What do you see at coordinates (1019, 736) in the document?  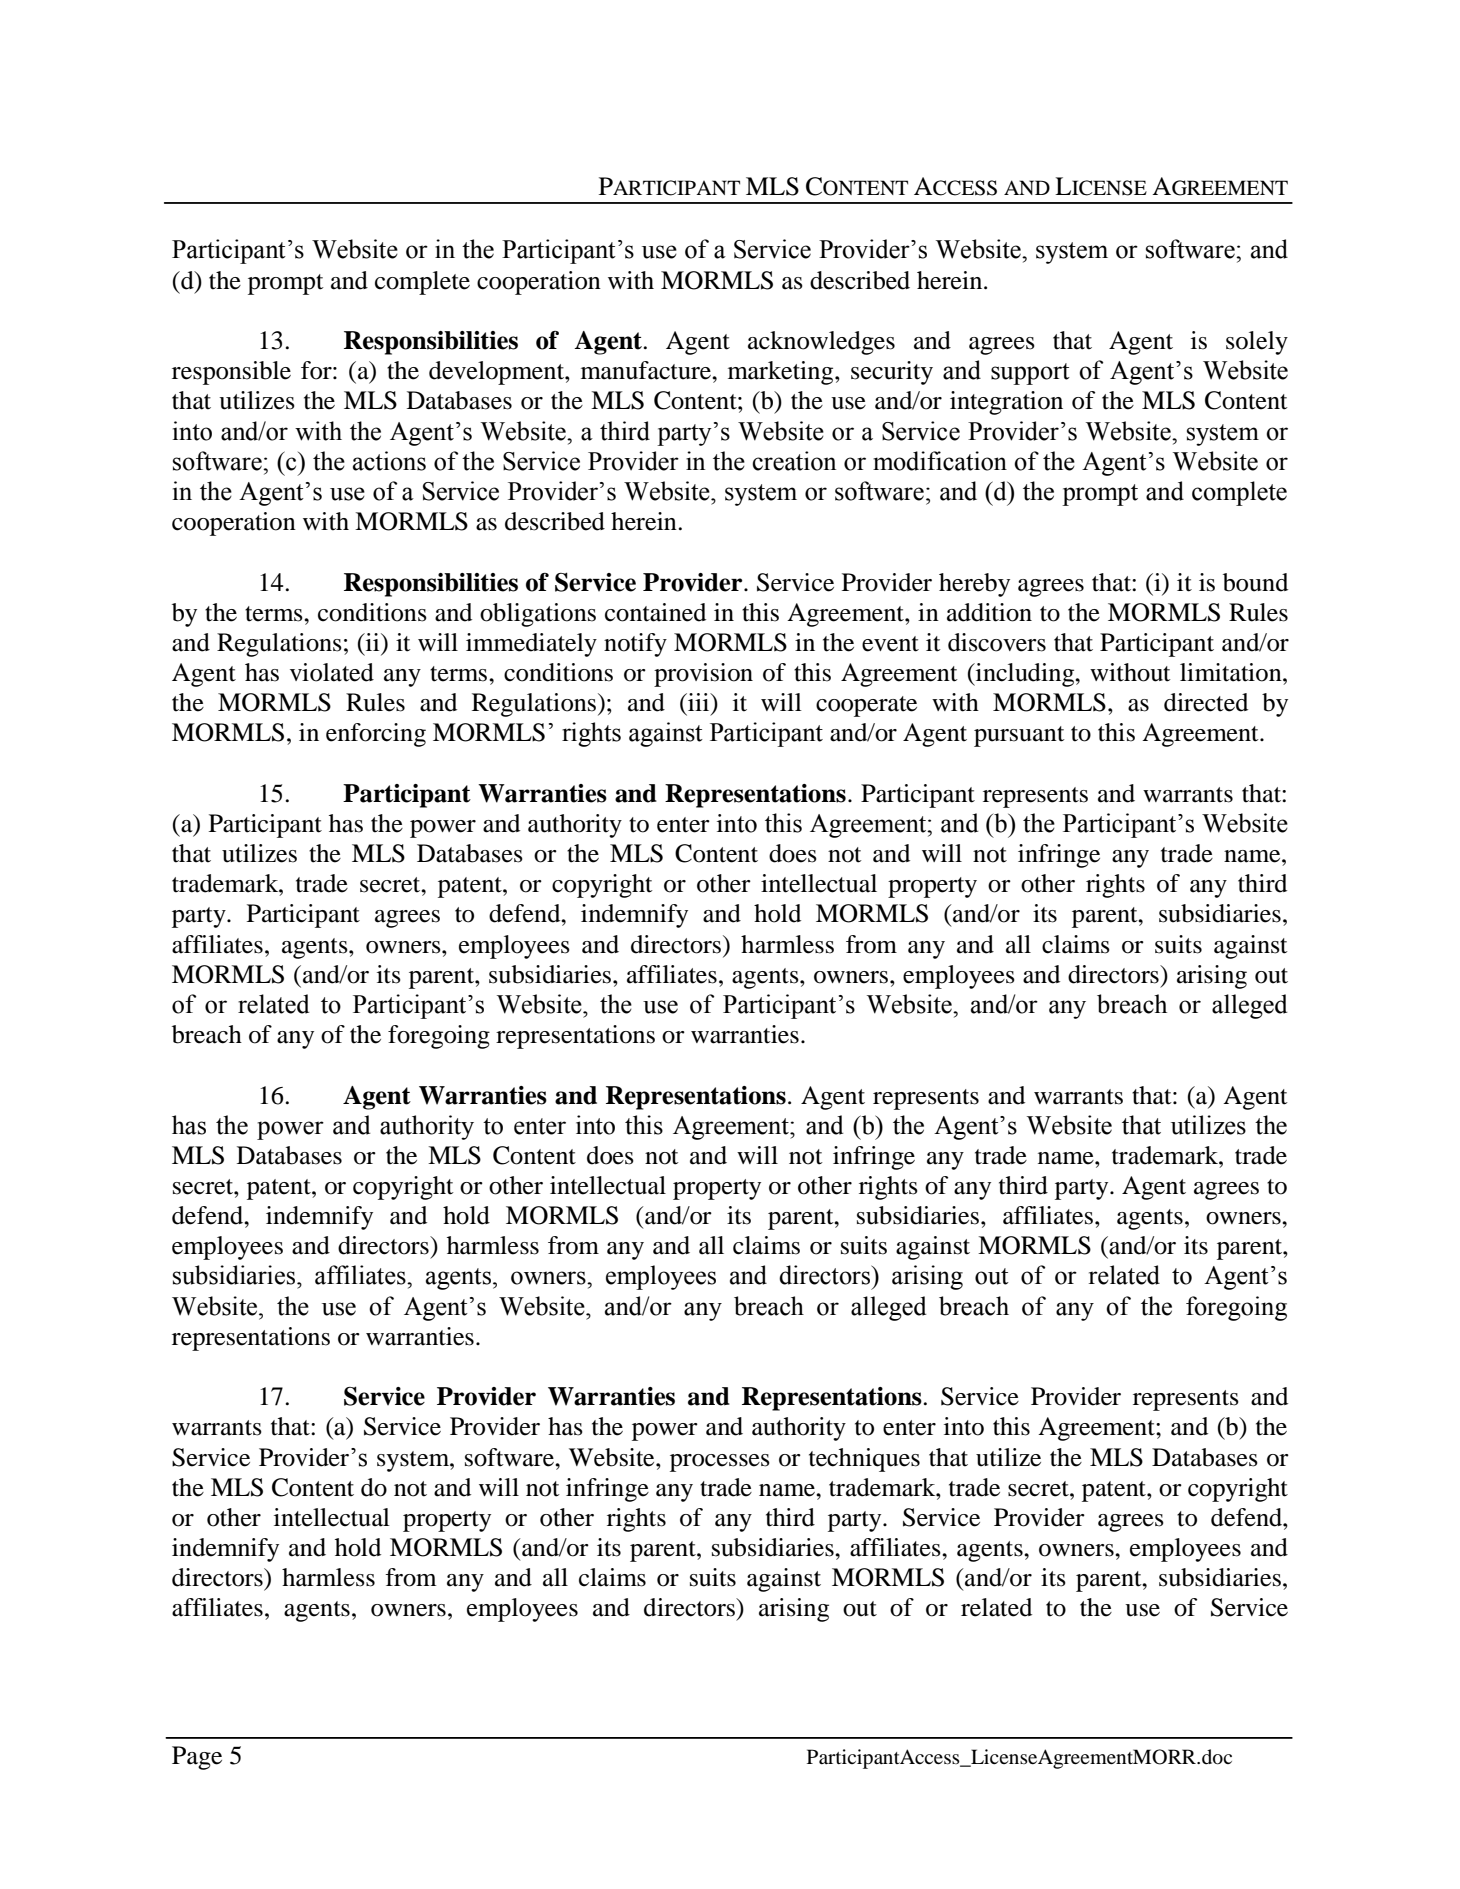 I see `pursuant` at bounding box center [1019, 736].
